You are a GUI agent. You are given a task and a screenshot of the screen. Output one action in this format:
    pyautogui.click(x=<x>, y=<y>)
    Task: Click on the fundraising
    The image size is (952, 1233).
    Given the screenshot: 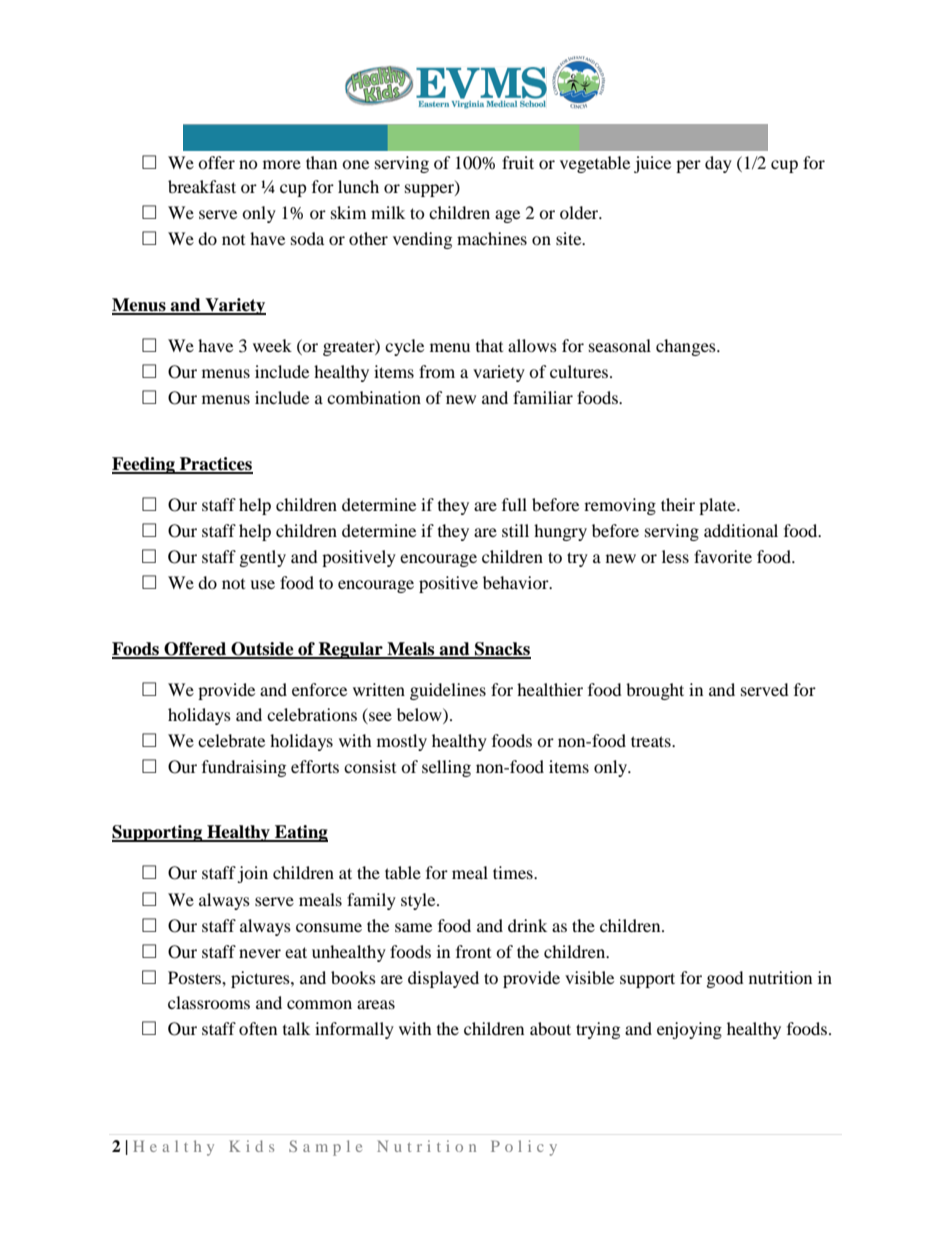 What is the action you would take?
    pyautogui.click(x=244, y=768)
